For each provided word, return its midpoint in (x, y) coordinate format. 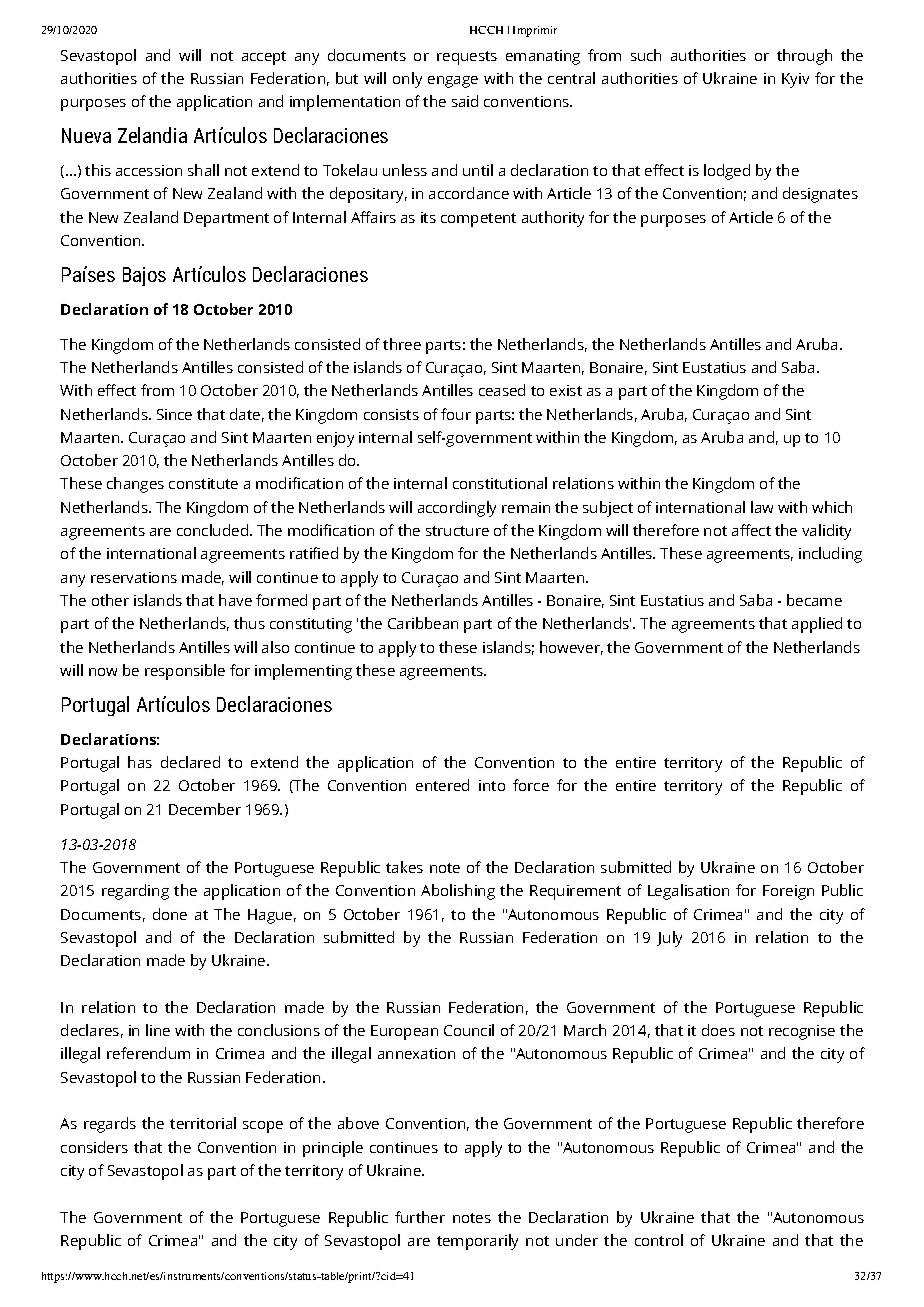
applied (817, 625)
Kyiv (795, 80)
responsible (185, 672)
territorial (203, 1123)
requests (467, 58)
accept (264, 58)
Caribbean (423, 623)
